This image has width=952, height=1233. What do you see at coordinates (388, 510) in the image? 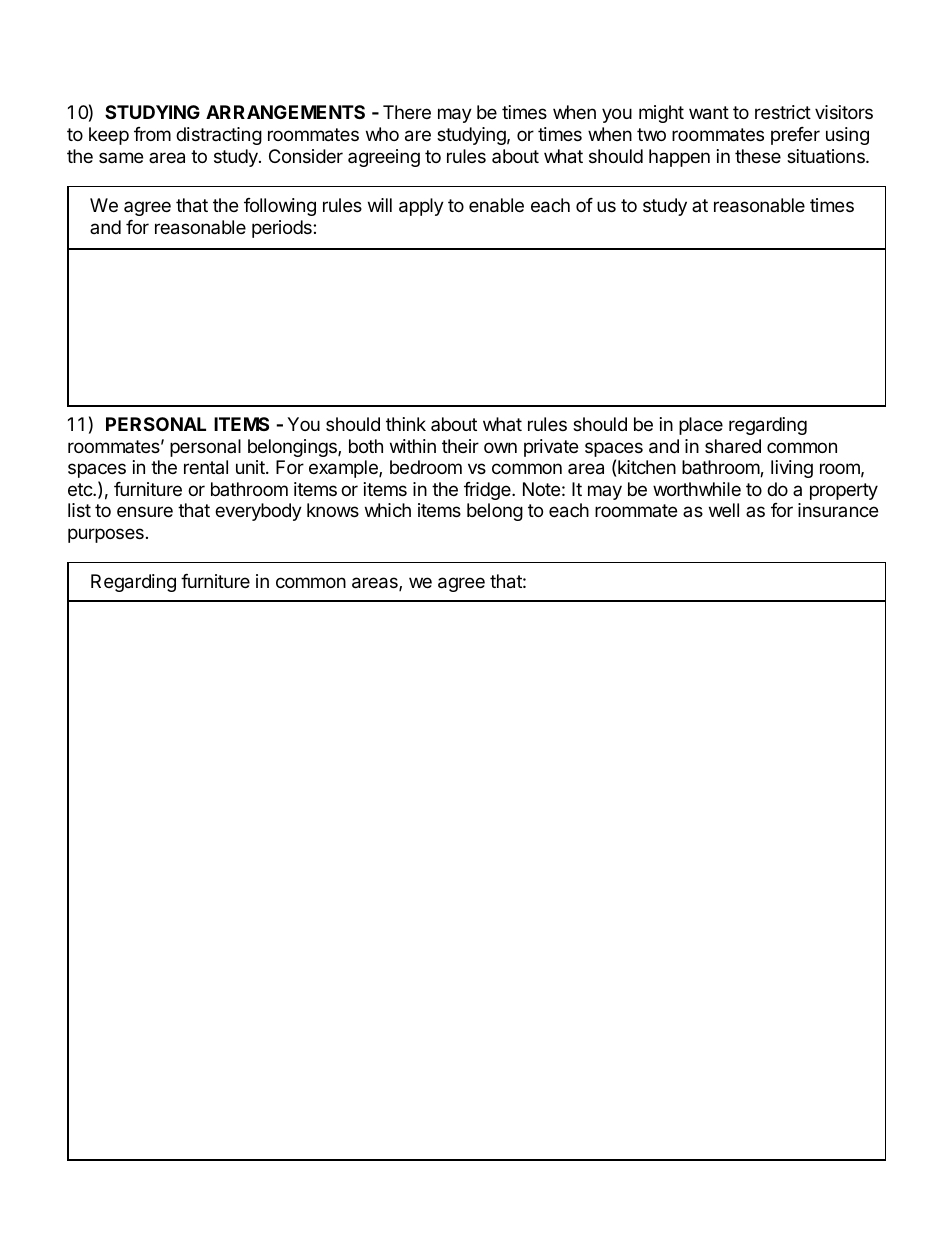
I see `which` at bounding box center [388, 510].
